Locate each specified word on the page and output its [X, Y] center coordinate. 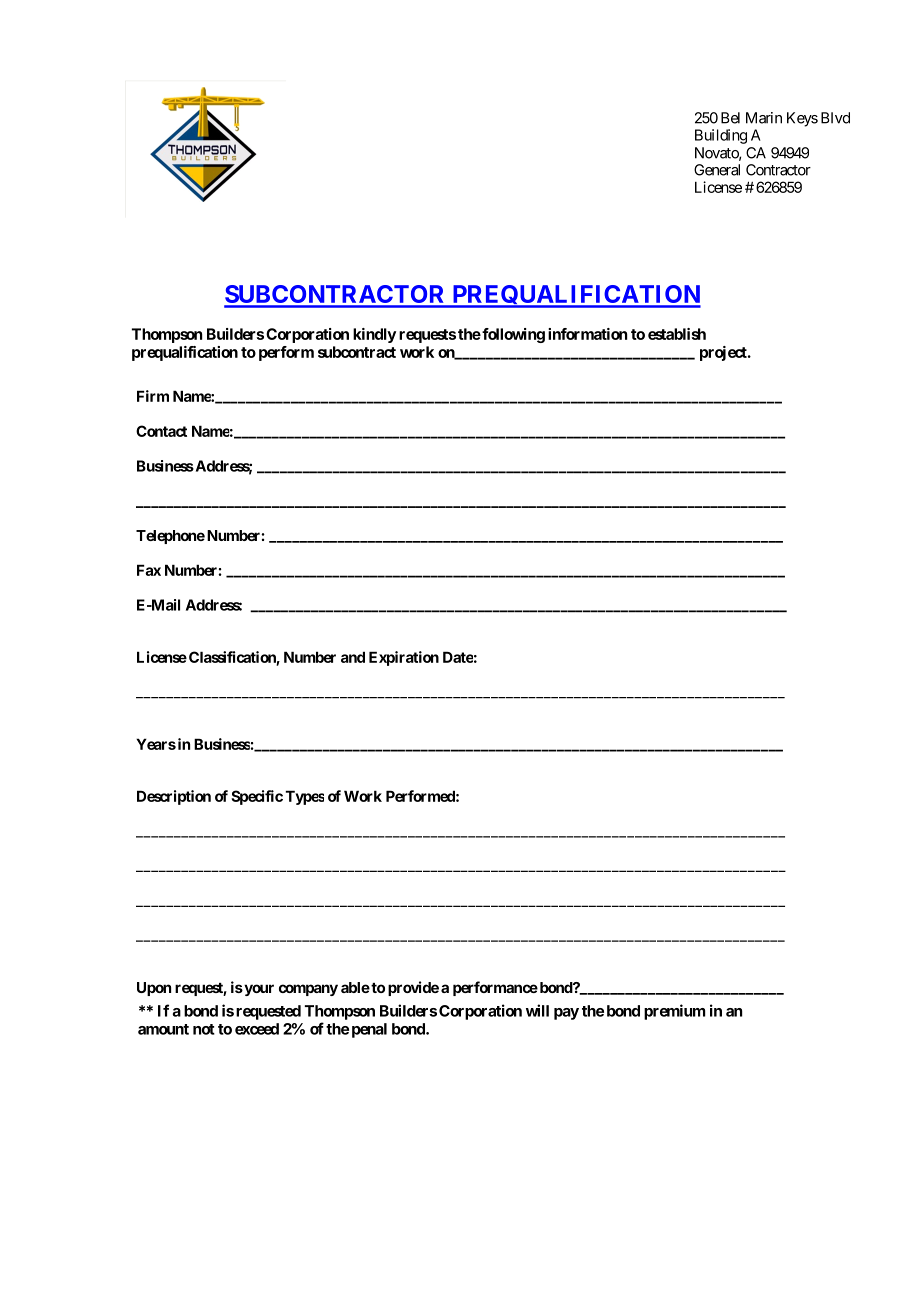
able [355, 987]
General [717, 170]
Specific [257, 797]
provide [413, 988]
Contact [161, 431]
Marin [764, 118]
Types [304, 797]
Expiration [404, 658]
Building [721, 136]
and [353, 657]
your [258, 990]
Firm [153, 396]
